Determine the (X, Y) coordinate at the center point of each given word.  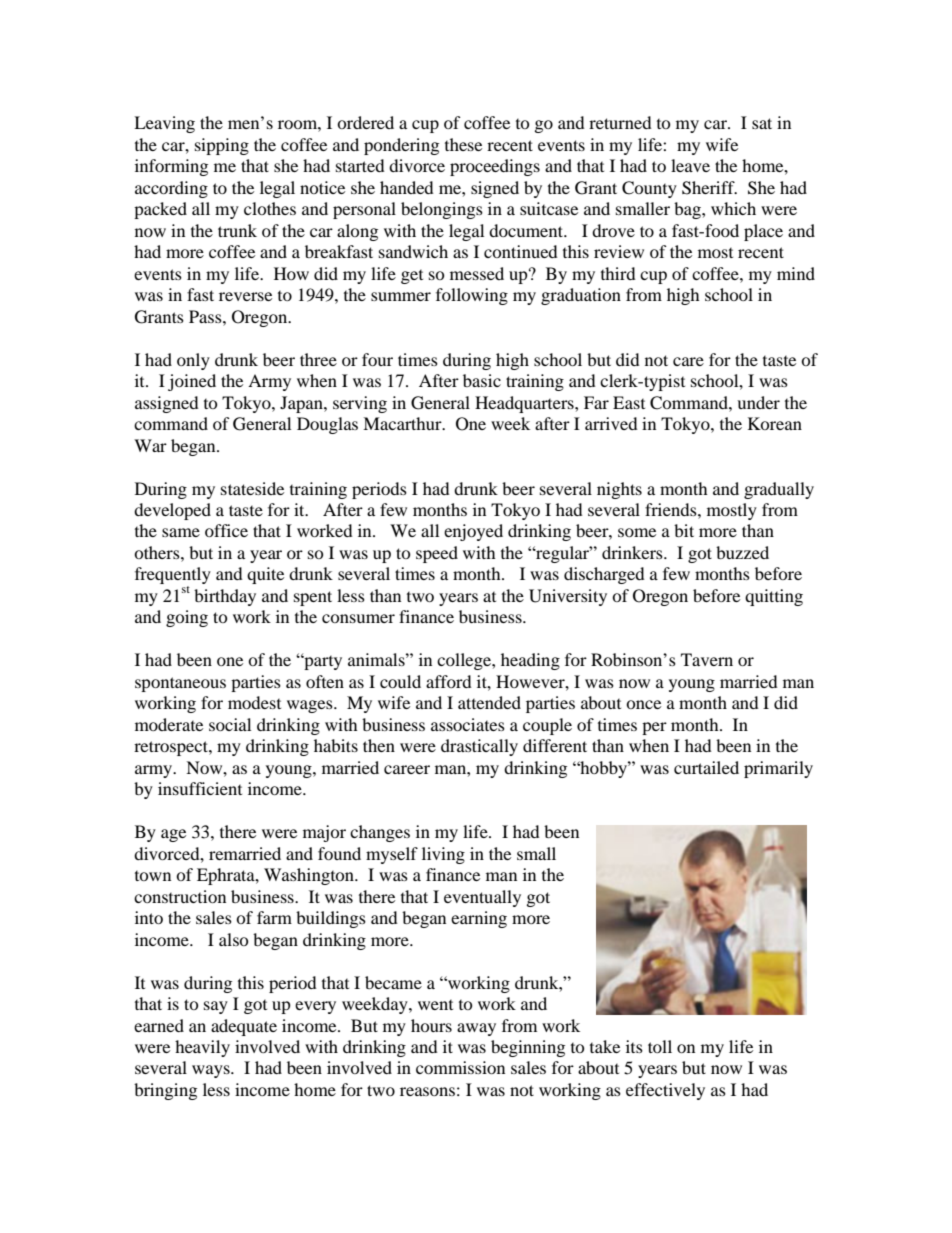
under (758, 402)
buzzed (742, 552)
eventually (482, 898)
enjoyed (473, 532)
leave (690, 165)
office (226, 530)
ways (212, 1071)
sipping (222, 146)
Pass (206, 316)
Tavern (707, 659)
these (463, 144)
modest (254, 702)
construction (180, 896)
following (472, 296)
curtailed (706, 767)
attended (489, 702)
